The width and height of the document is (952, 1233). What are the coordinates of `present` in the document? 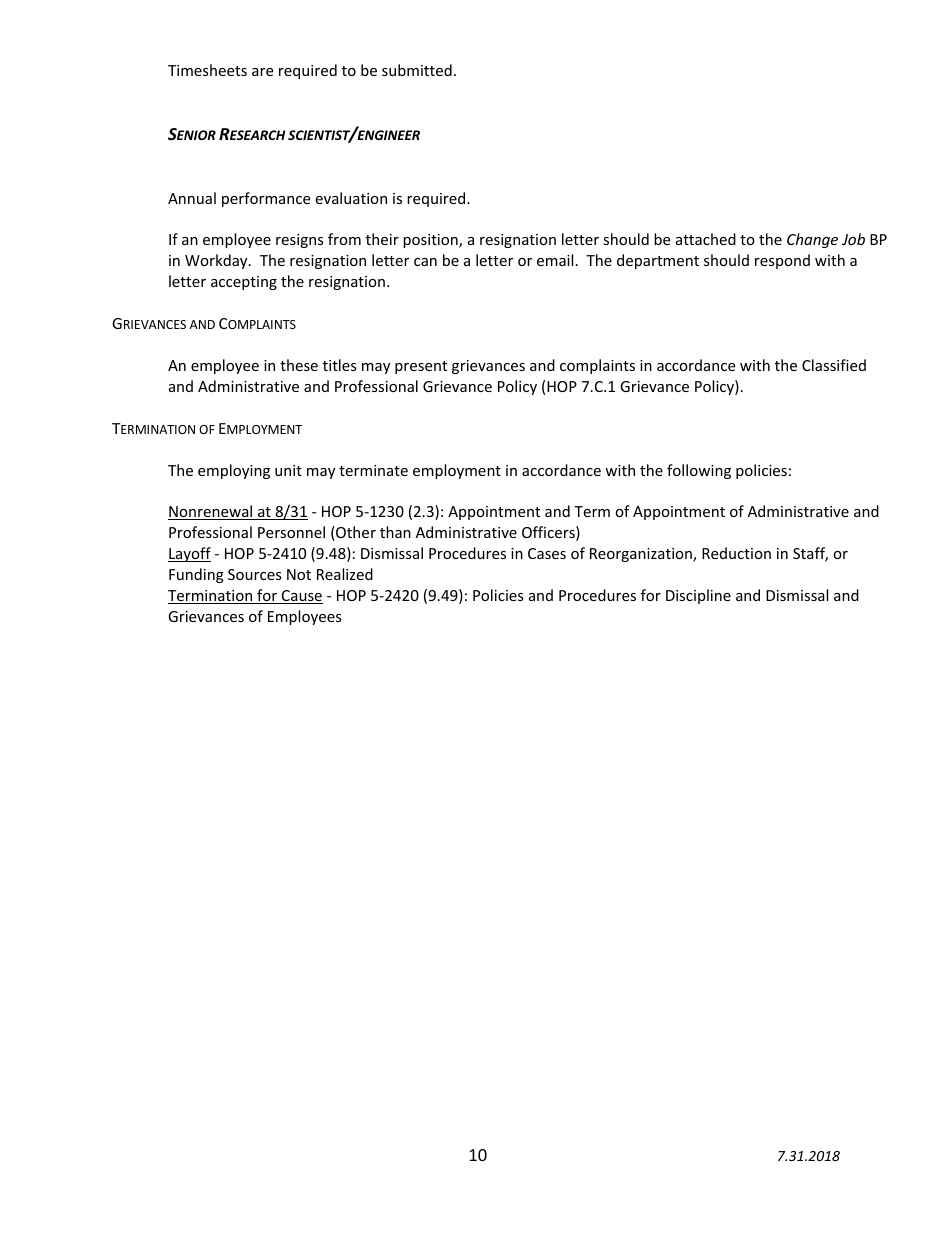 It's located at (421, 367).
